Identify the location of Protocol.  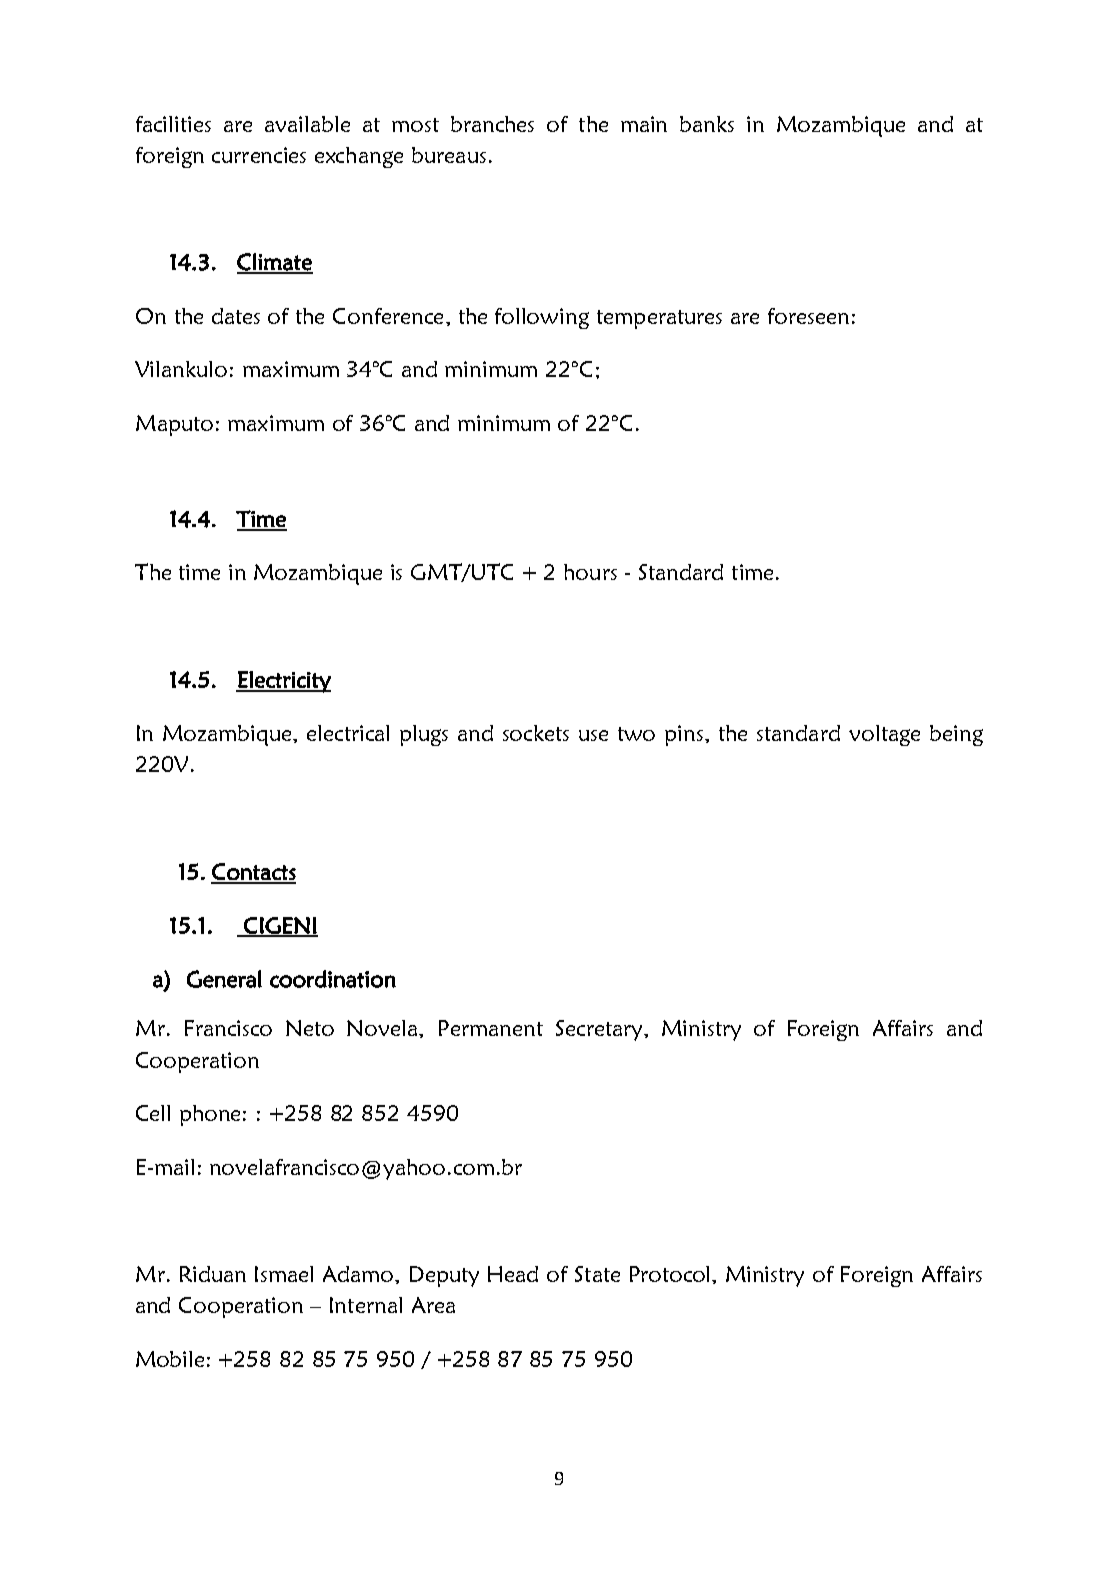
(671, 1274).
